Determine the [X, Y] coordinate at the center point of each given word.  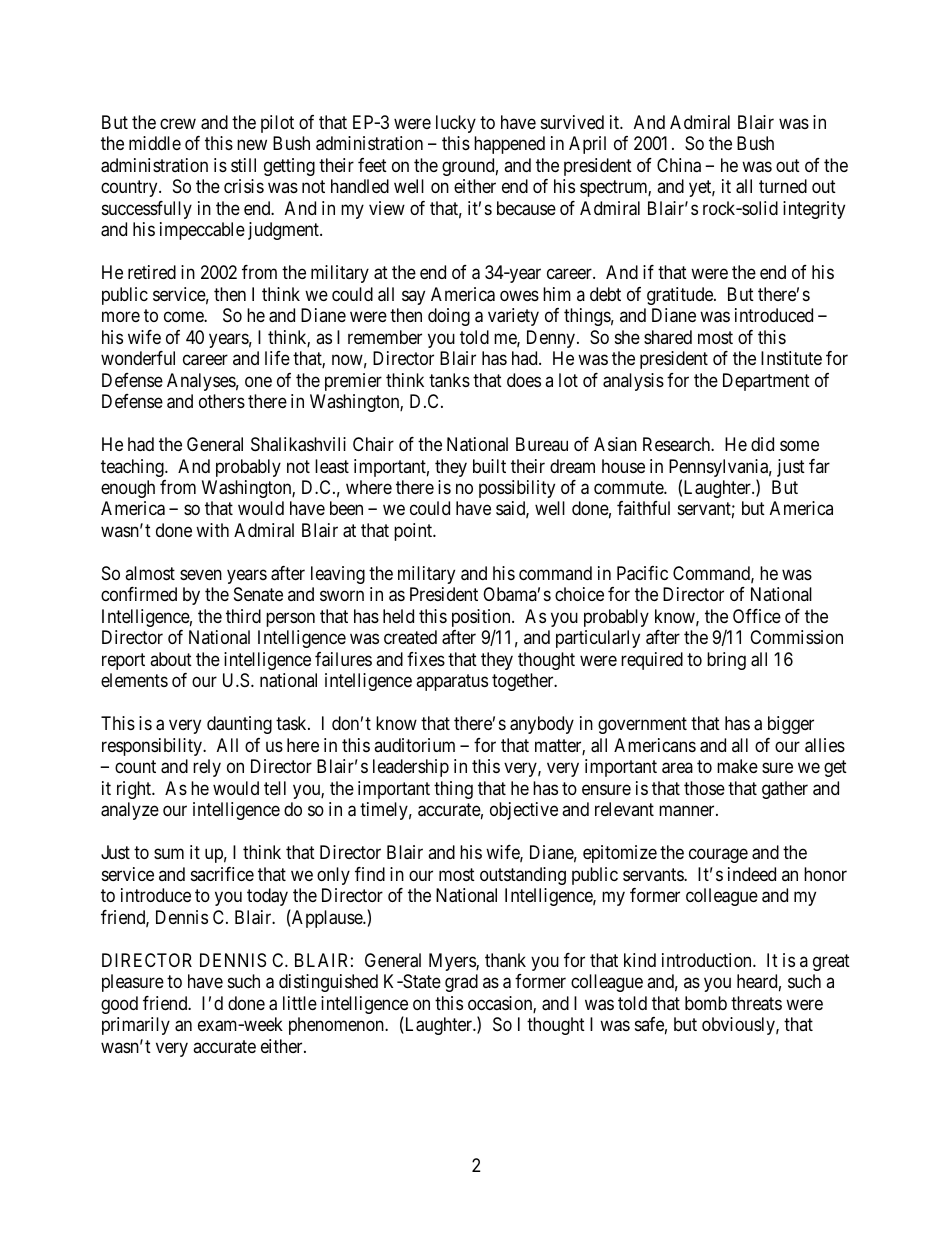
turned [783, 186]
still [243, 165]
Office [757, 616]
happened [509, 145]
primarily [136, 1026]
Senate [258, 594]
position [482, 618]
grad [461, 983]
